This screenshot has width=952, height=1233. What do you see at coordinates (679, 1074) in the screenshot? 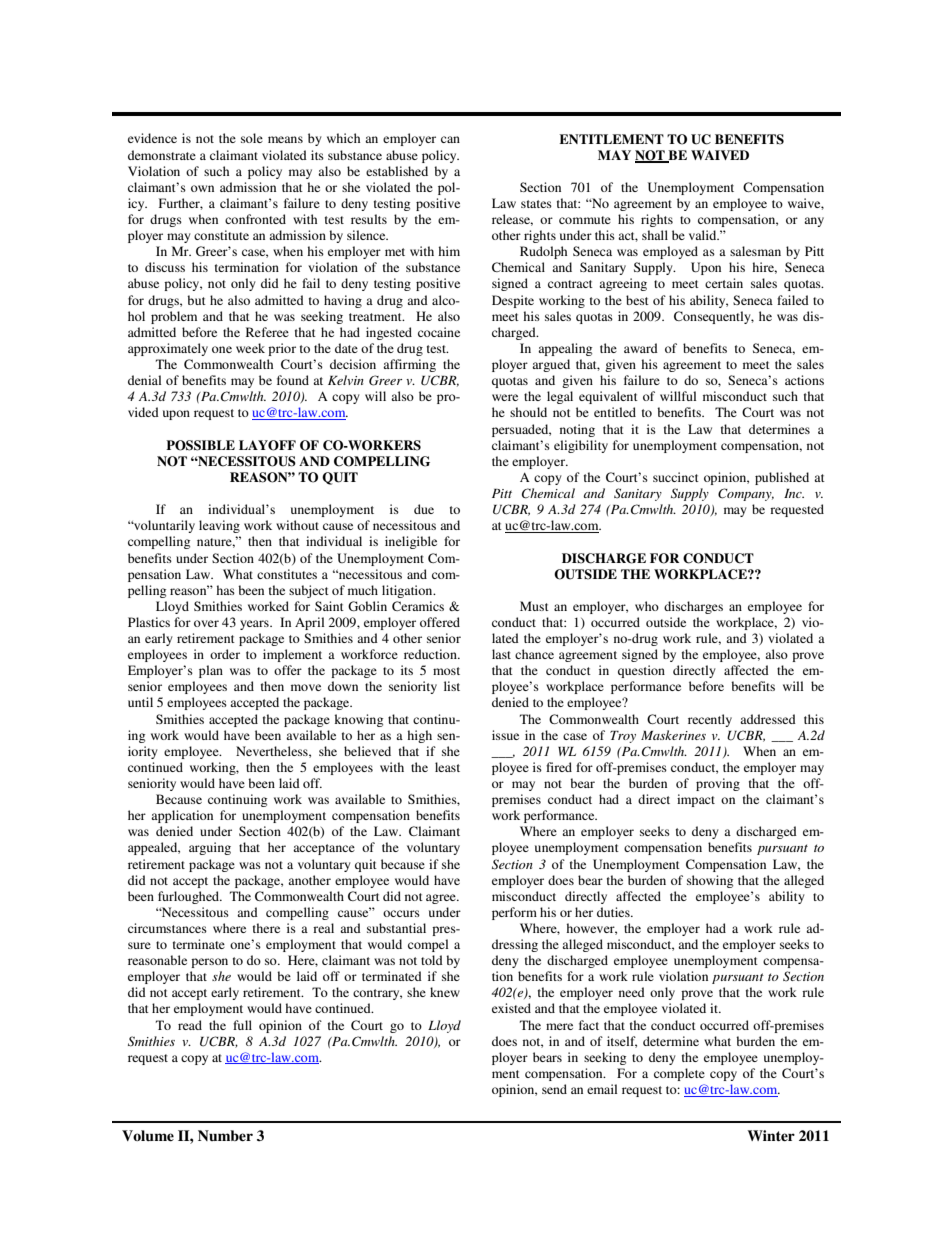
I see `complete` at bounding box center [679, 1074].
